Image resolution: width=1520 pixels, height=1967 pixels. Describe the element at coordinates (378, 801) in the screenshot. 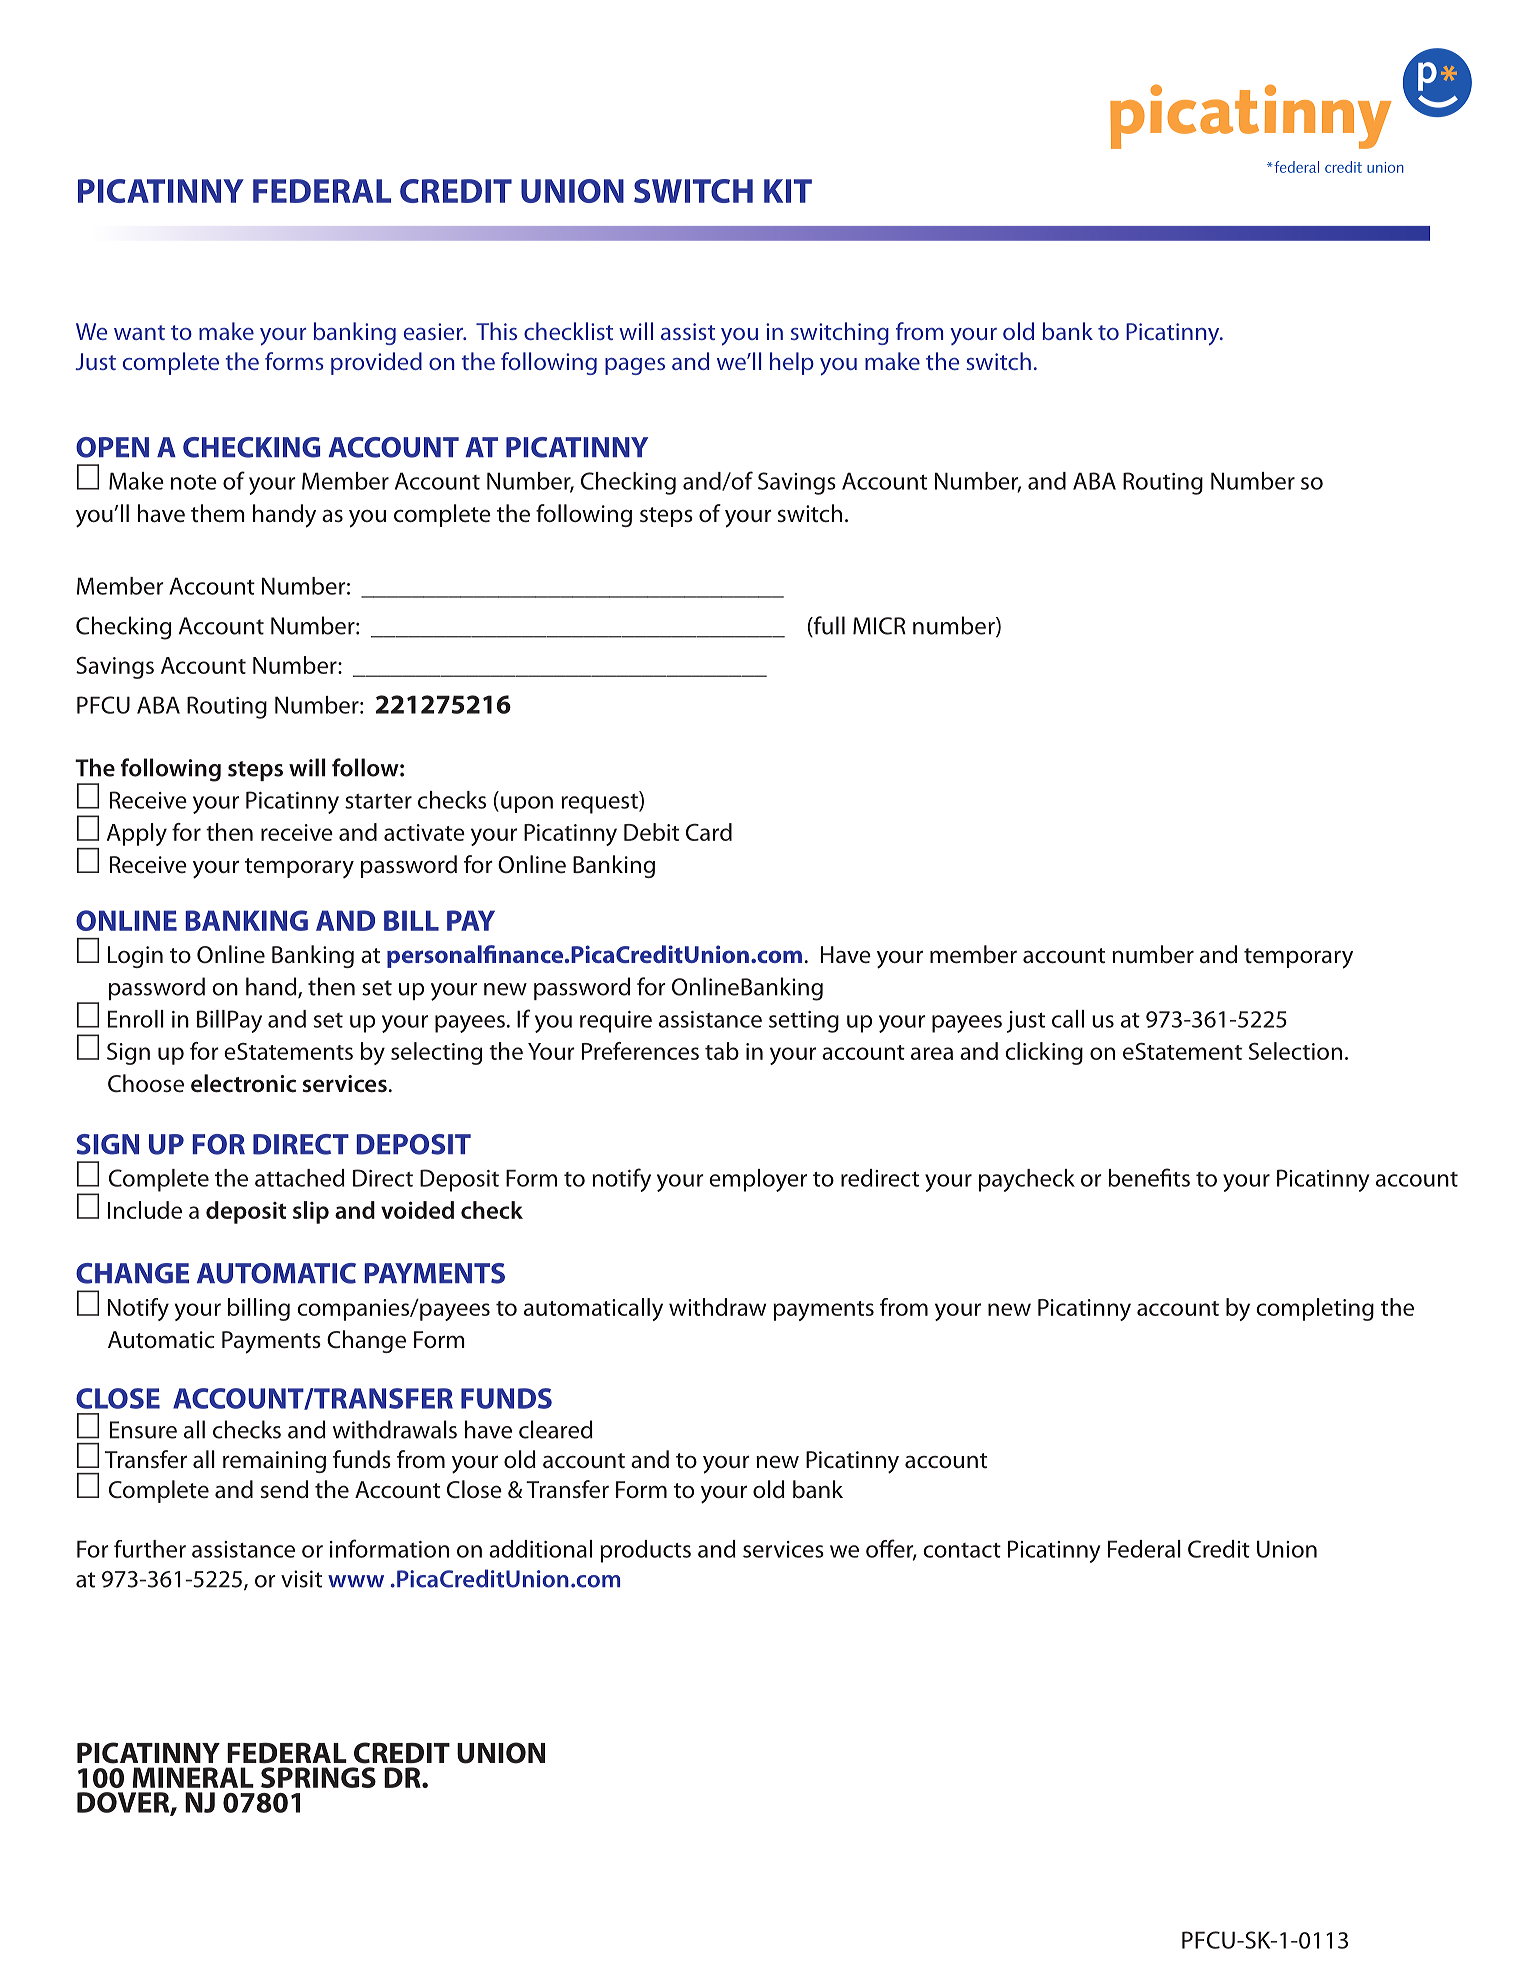

I see `starter` at that location.
